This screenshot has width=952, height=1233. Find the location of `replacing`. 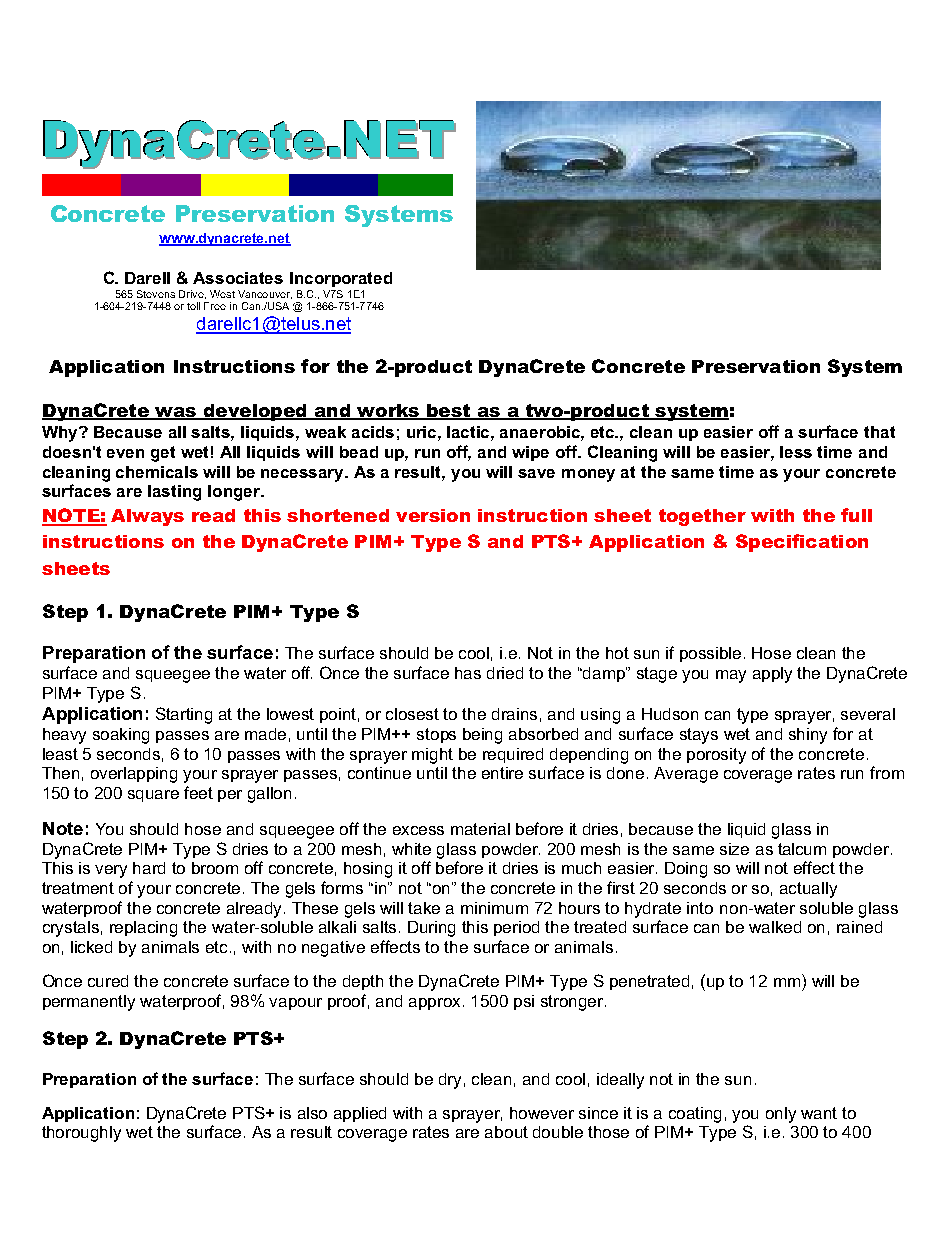

replacing is located at coordinates (143, 929).
